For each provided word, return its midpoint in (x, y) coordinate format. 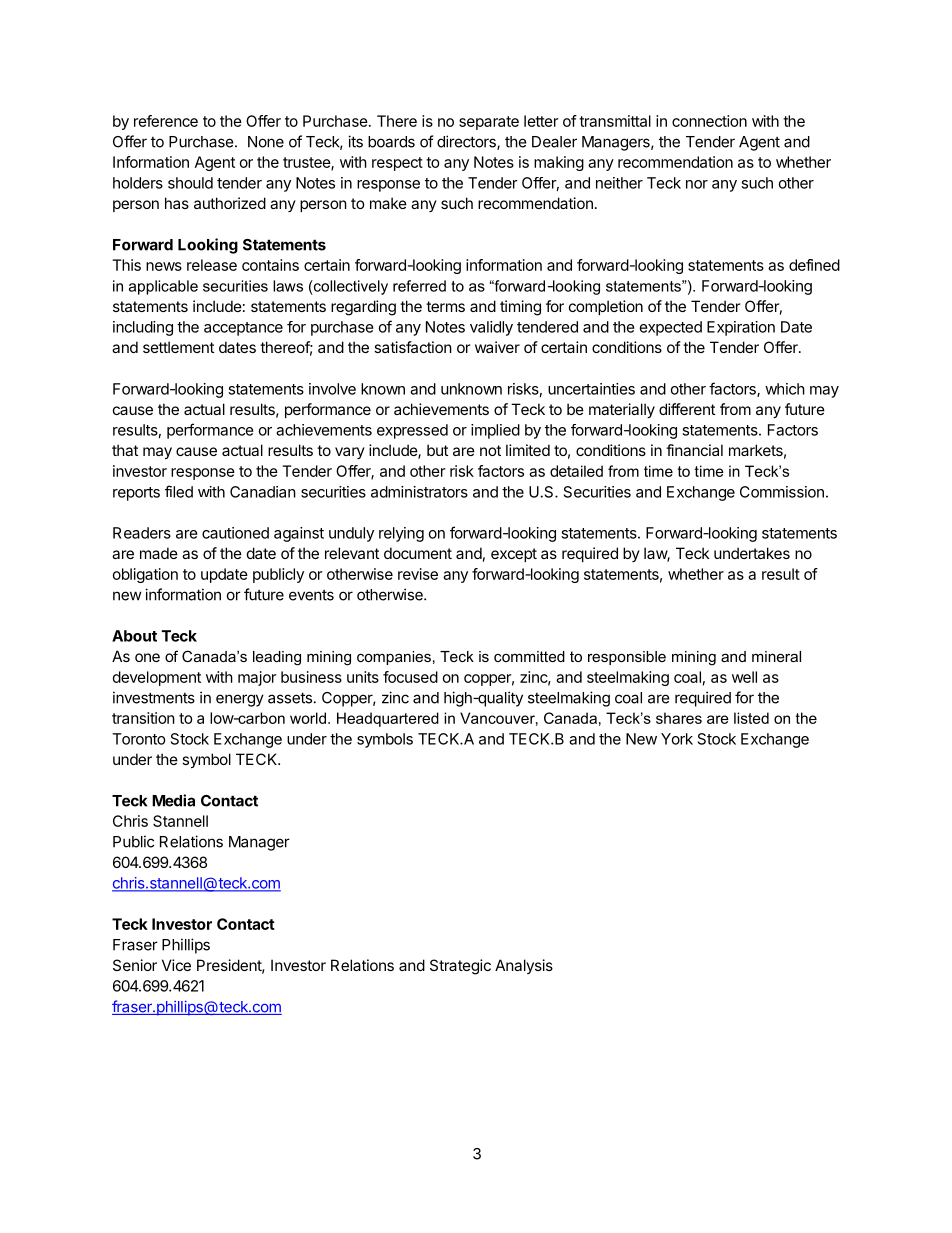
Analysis (524, 966)
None (266, 142)
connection (709, 121)
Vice (176, 965)
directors (467, 142)
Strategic (460, 967)
